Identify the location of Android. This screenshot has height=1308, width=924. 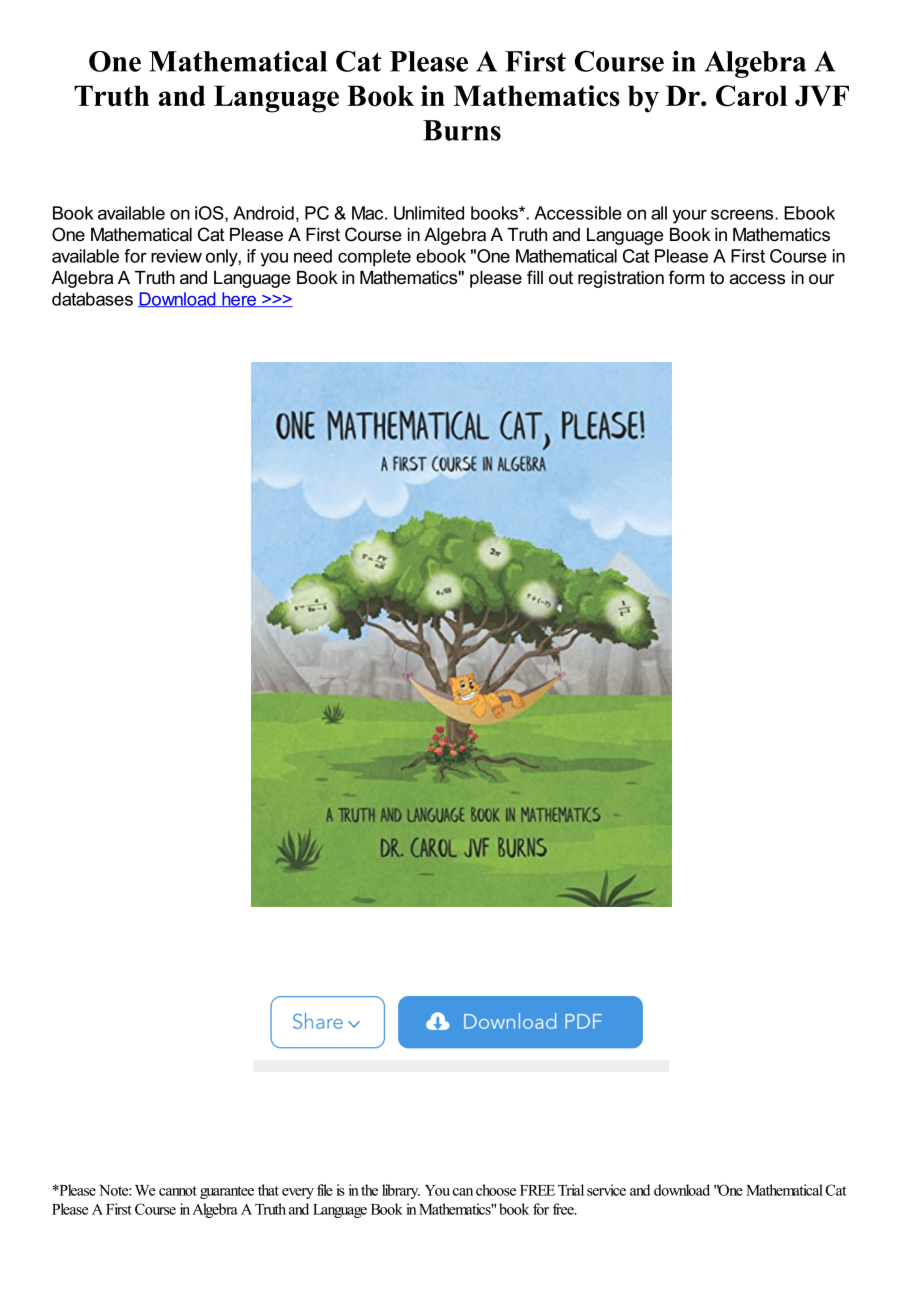
(263, 213).
